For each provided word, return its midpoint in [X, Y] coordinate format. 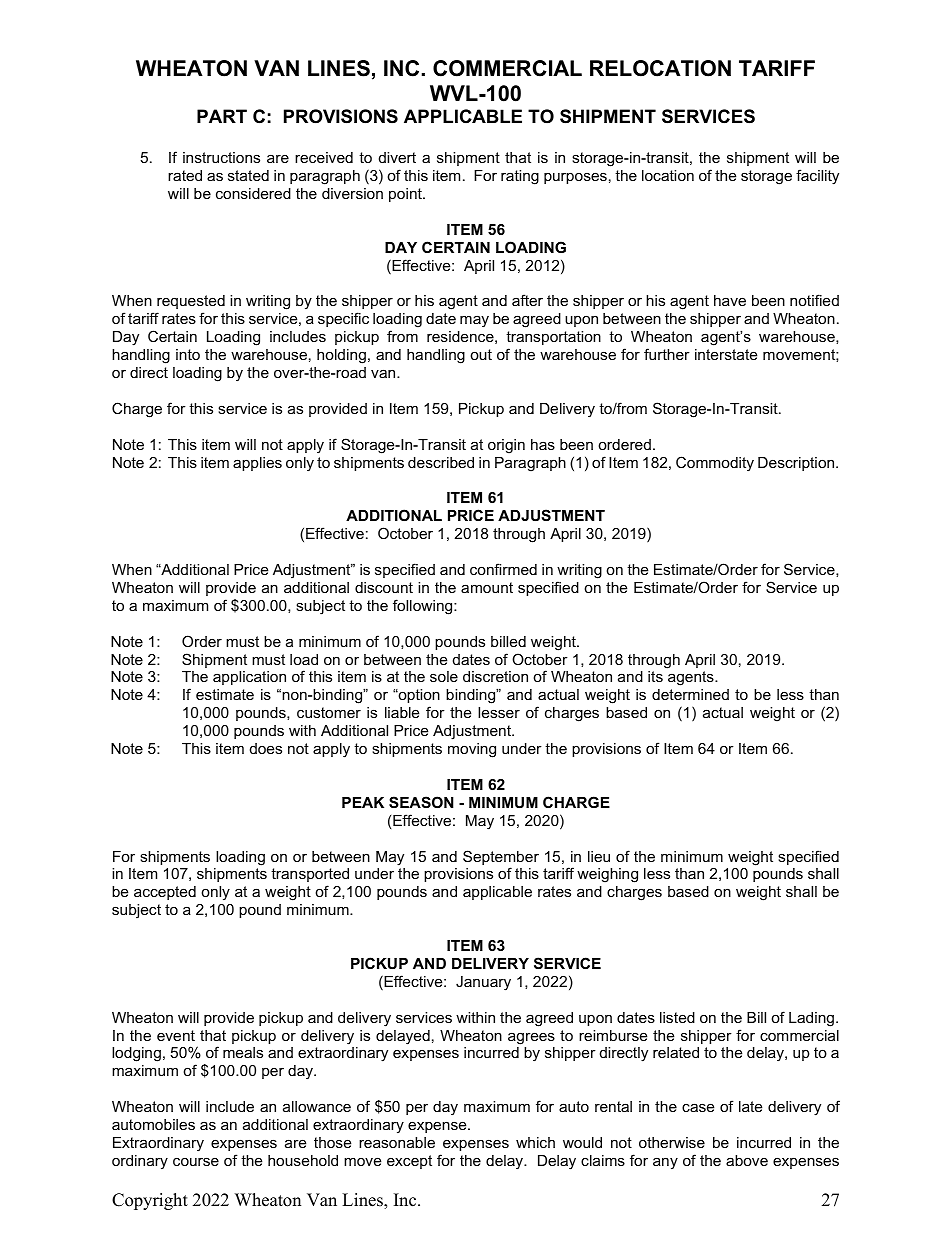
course [196, 1161]
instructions [221, 157]
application [249, 678]
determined [690, 694]
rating [520, 177]
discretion [495, 676]
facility [817, 177]
